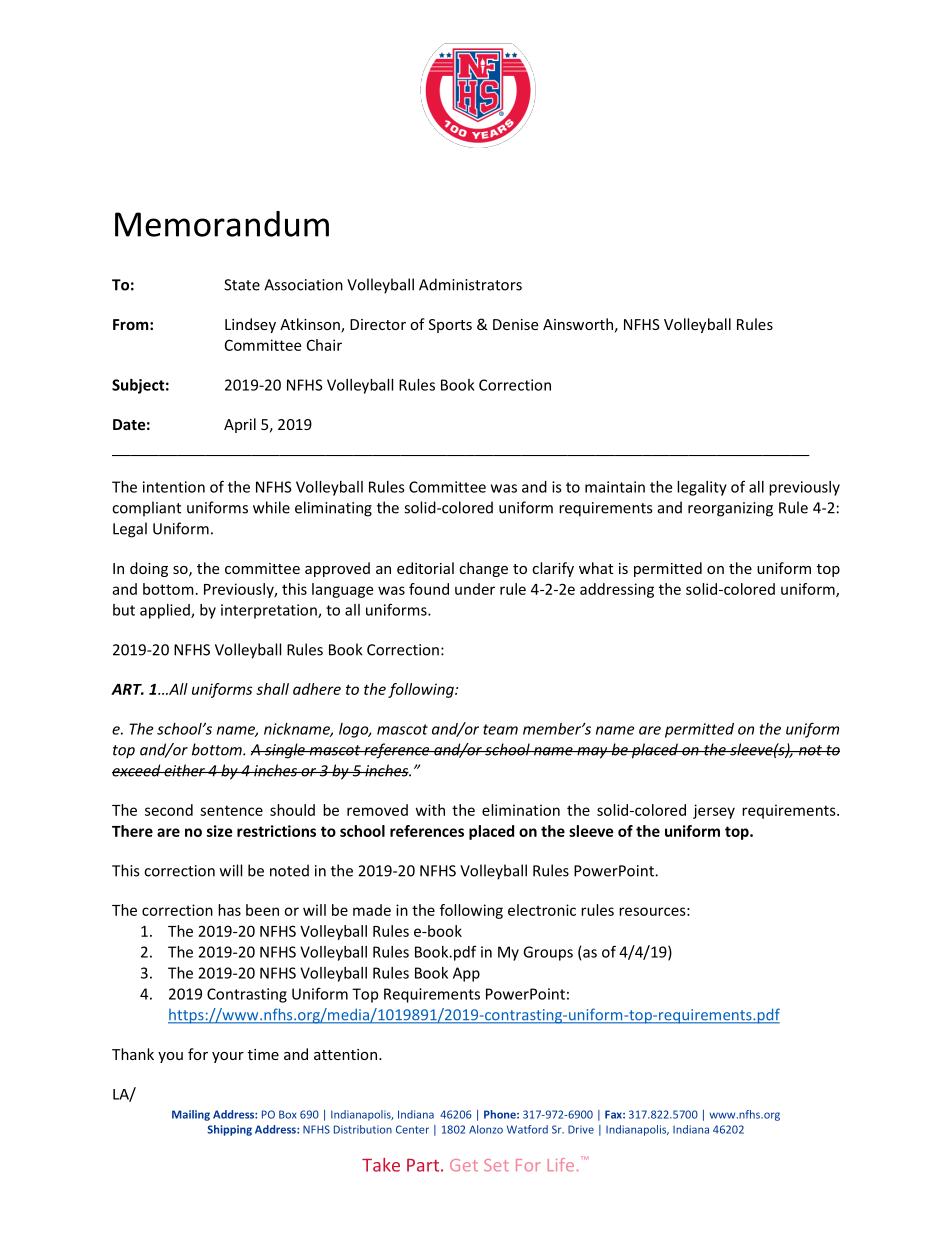  What do you see at coordinates (500, 729) in the screenshot?
I see `team` at bounding box center [500, 729].
